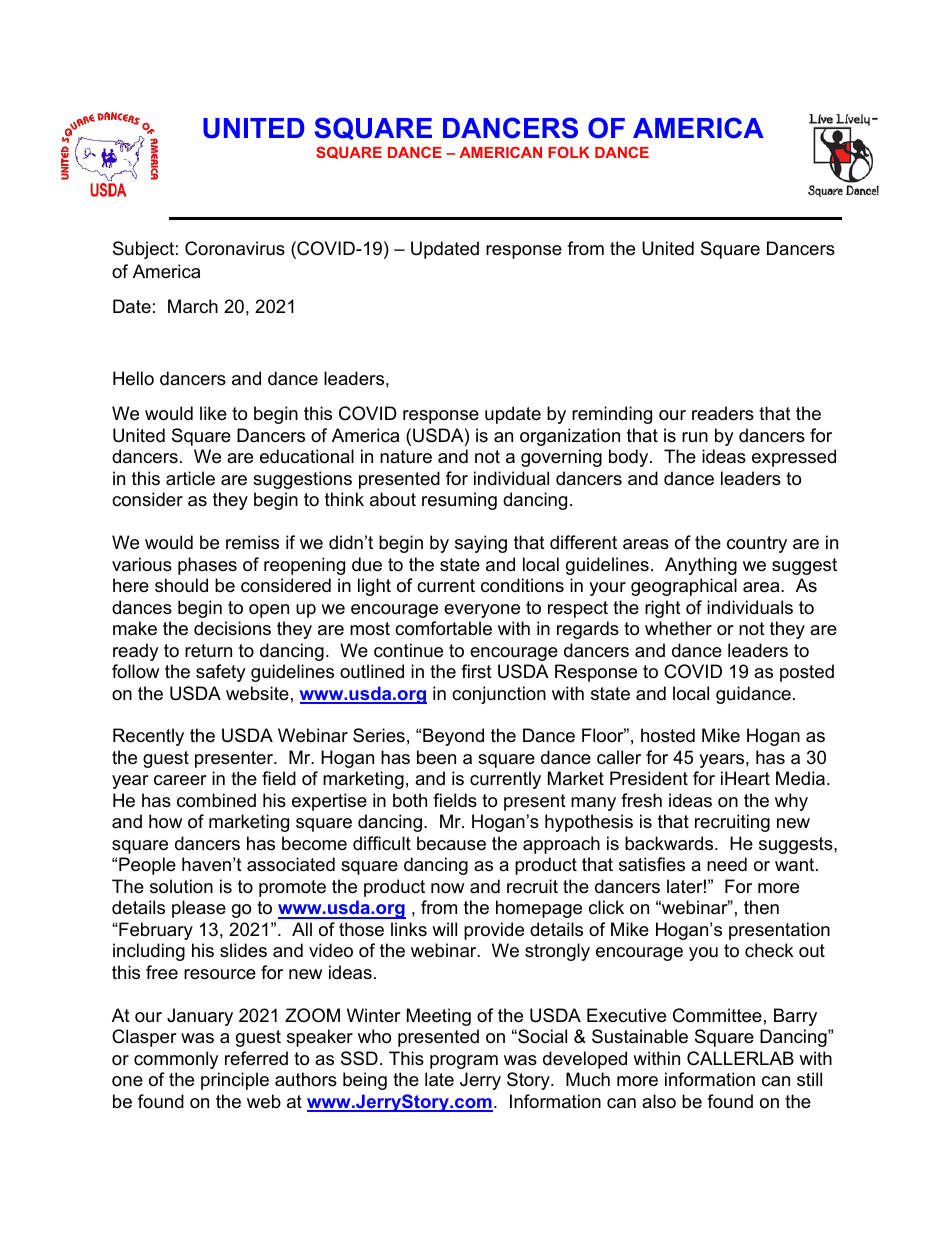 Image resolution: width=952 pixels, height=1233 pixels. What do you see at coordinates (451, 843) in the image?
I see `because` at bounding box center [451, 843].
